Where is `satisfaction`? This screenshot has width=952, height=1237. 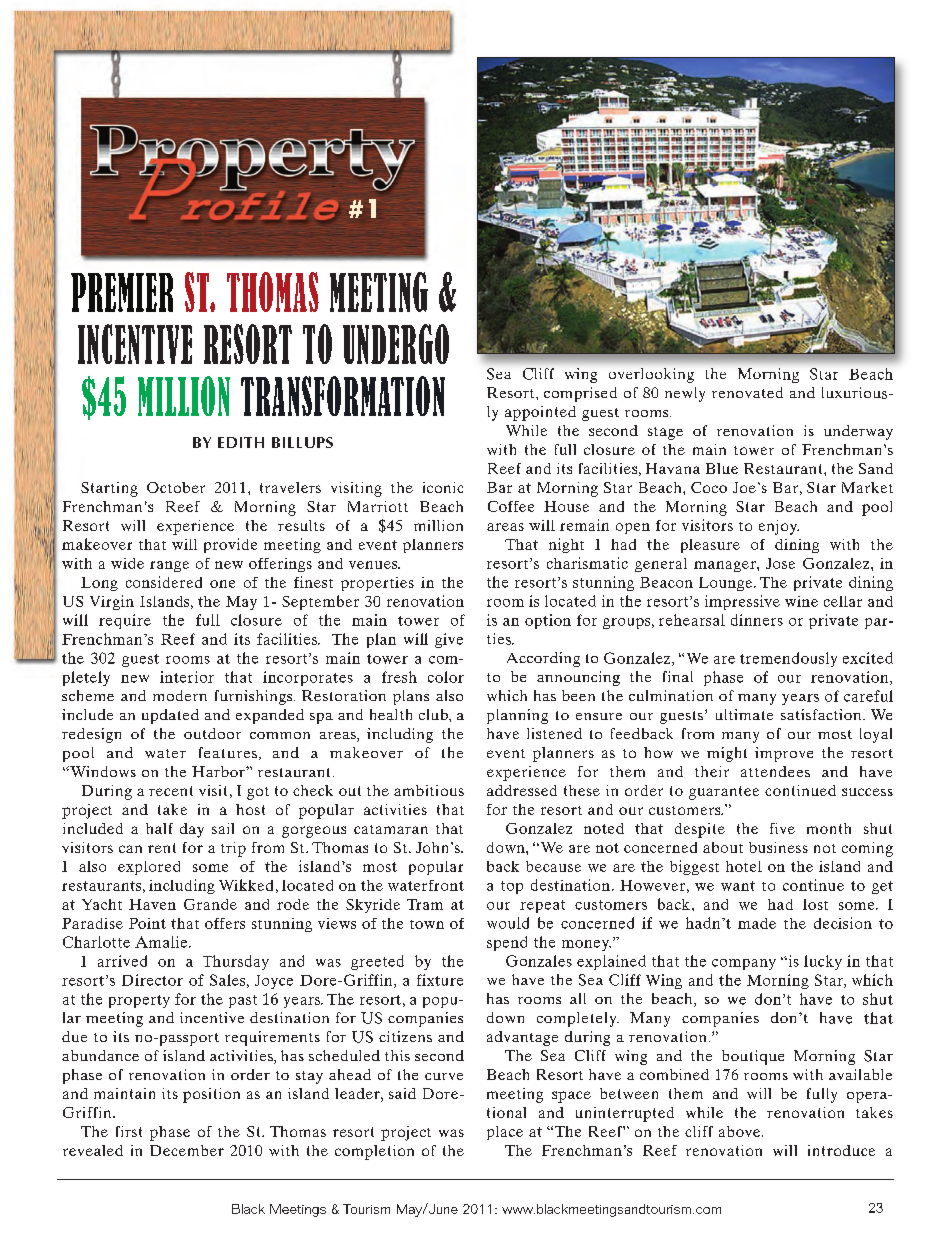
satisfaction is located at coordinates (822, 714).
